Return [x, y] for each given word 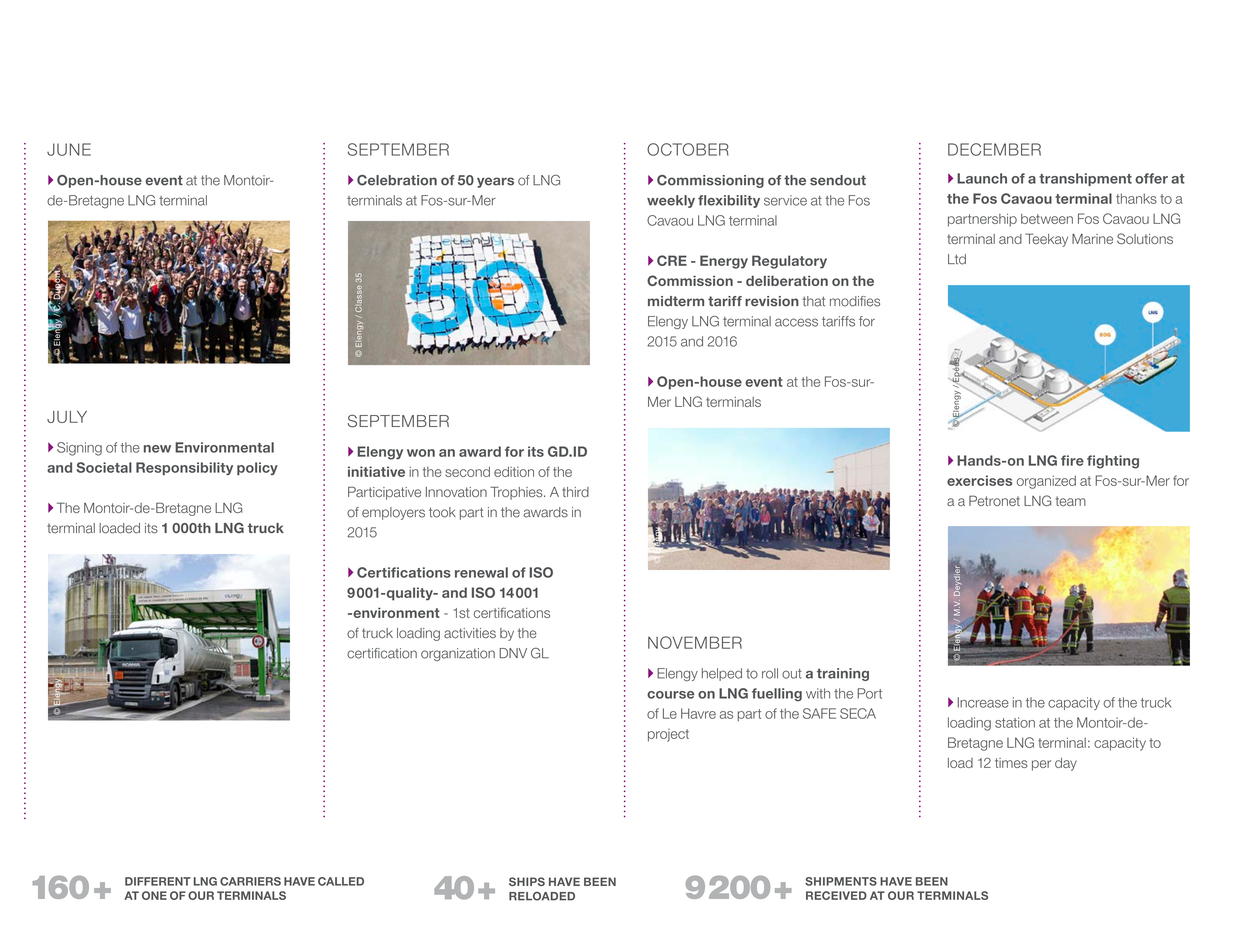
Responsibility [184, 468]
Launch [982, 178]
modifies [855, 301]
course [670, 695]
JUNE [69, 149]
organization [458, 654]
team [1071, 501]
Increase [983, 702]
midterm [676, 301]
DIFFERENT [158, 881]
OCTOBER [688, 149]
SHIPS [527, 881]
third [575, 492]
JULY [67, 417]
